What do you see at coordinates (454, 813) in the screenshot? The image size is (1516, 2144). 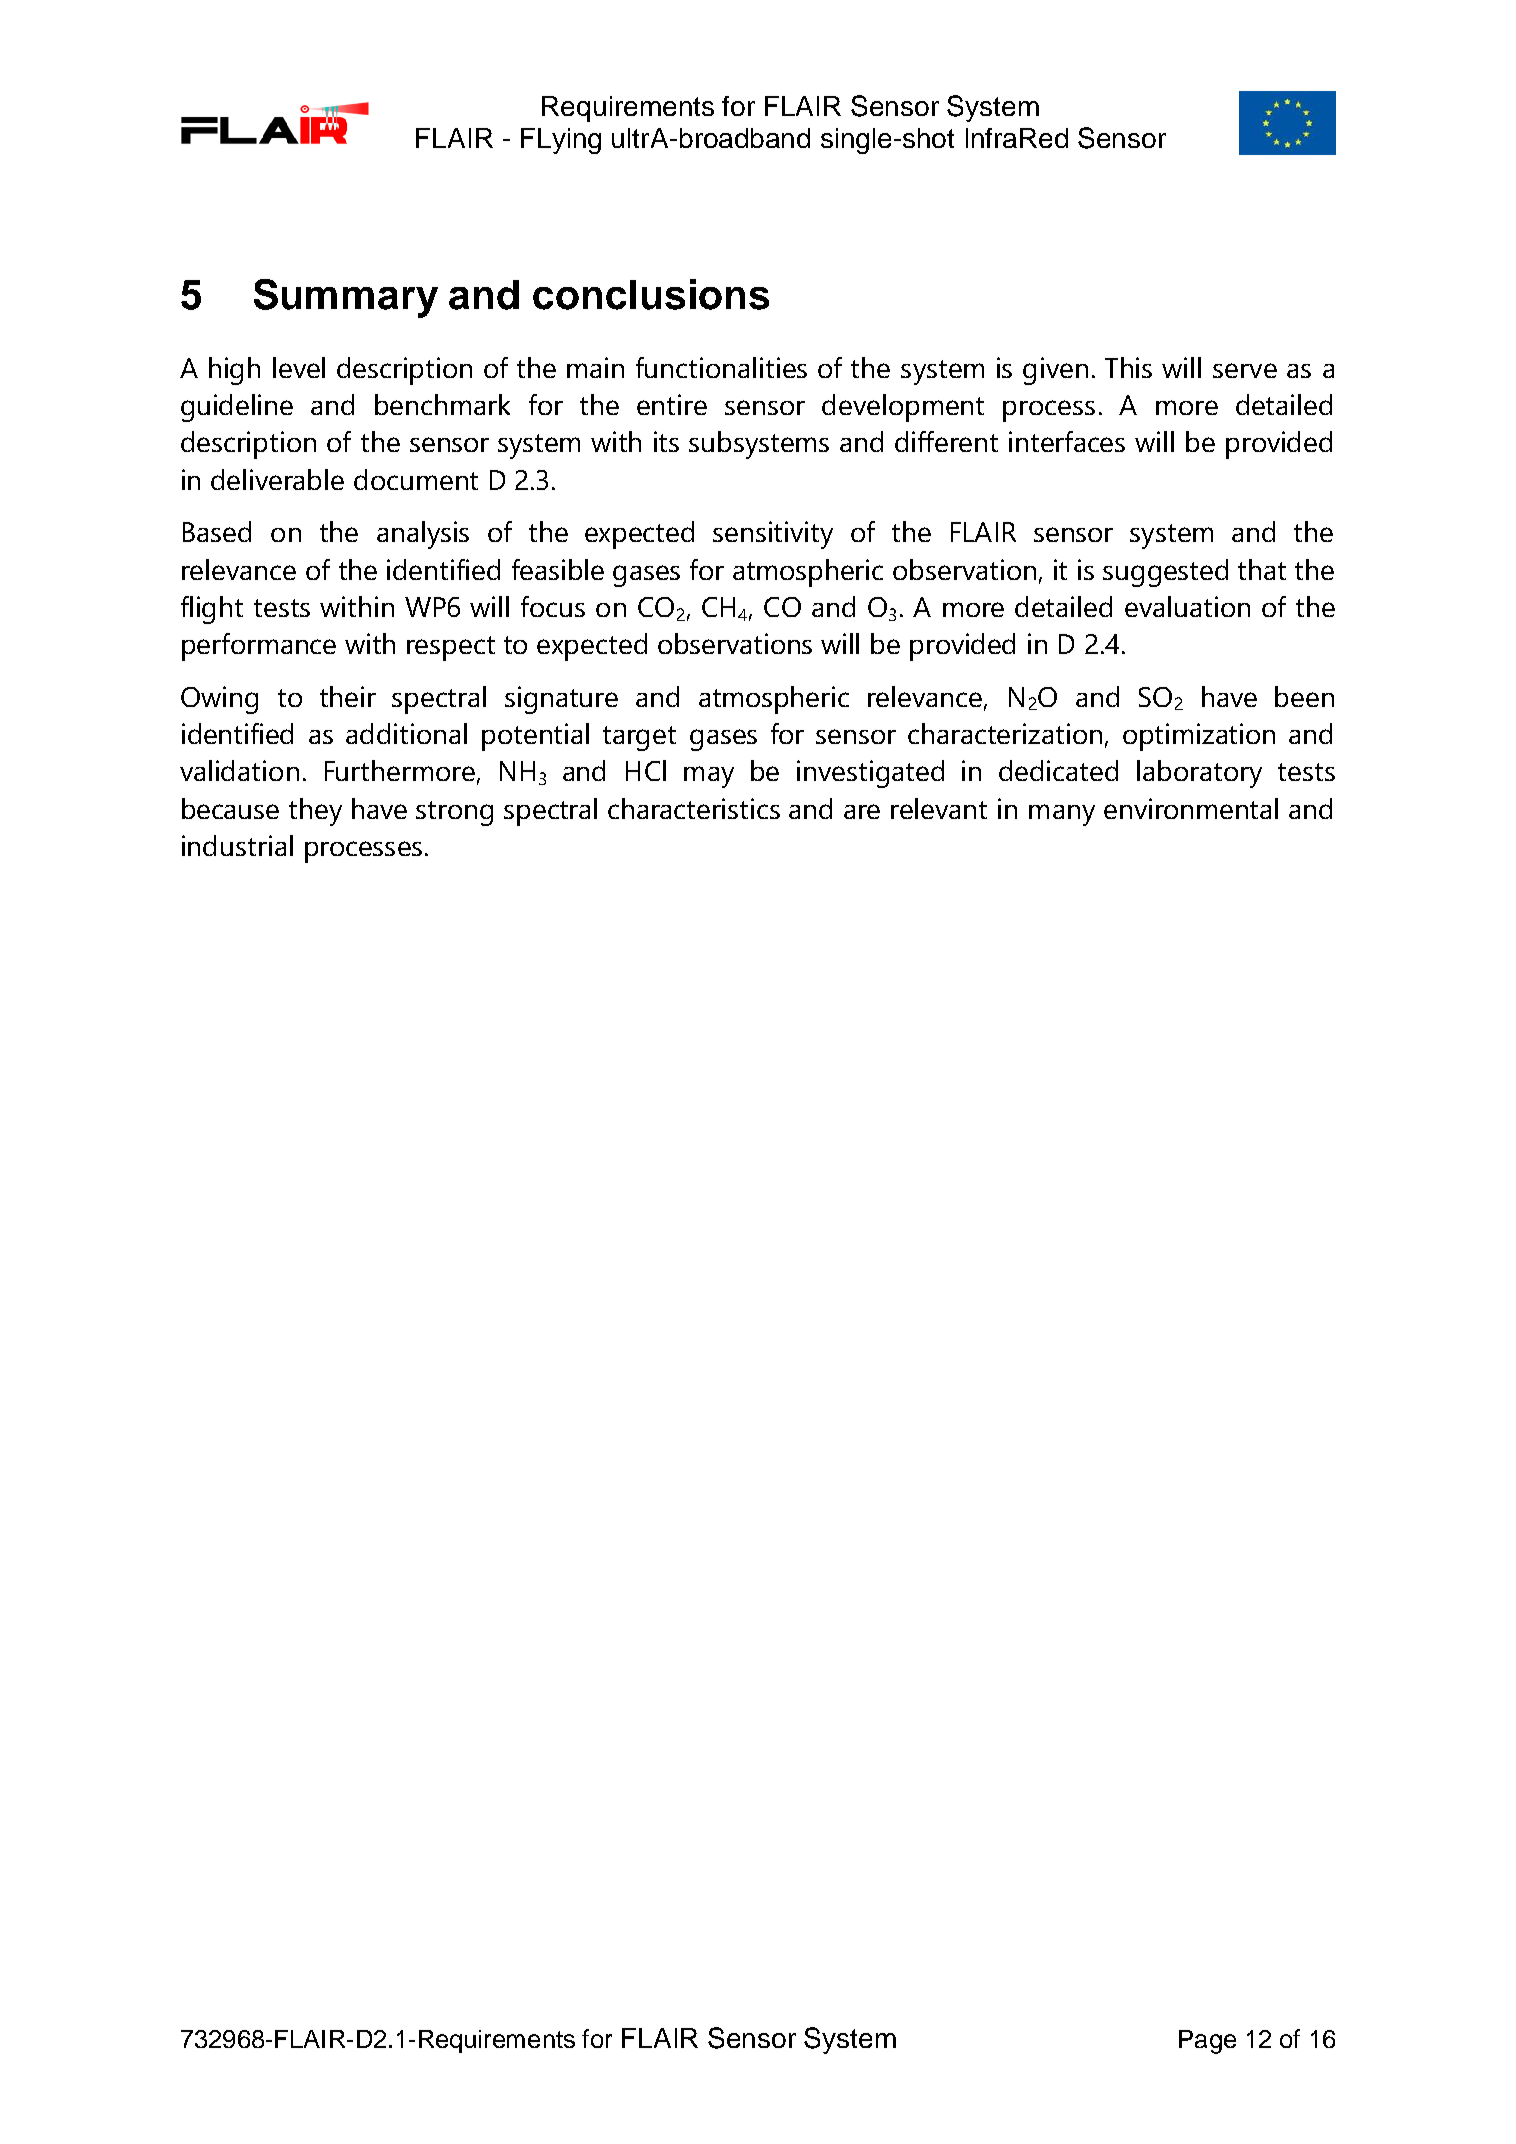 I see `strong` at bounding box center [454, 813].
